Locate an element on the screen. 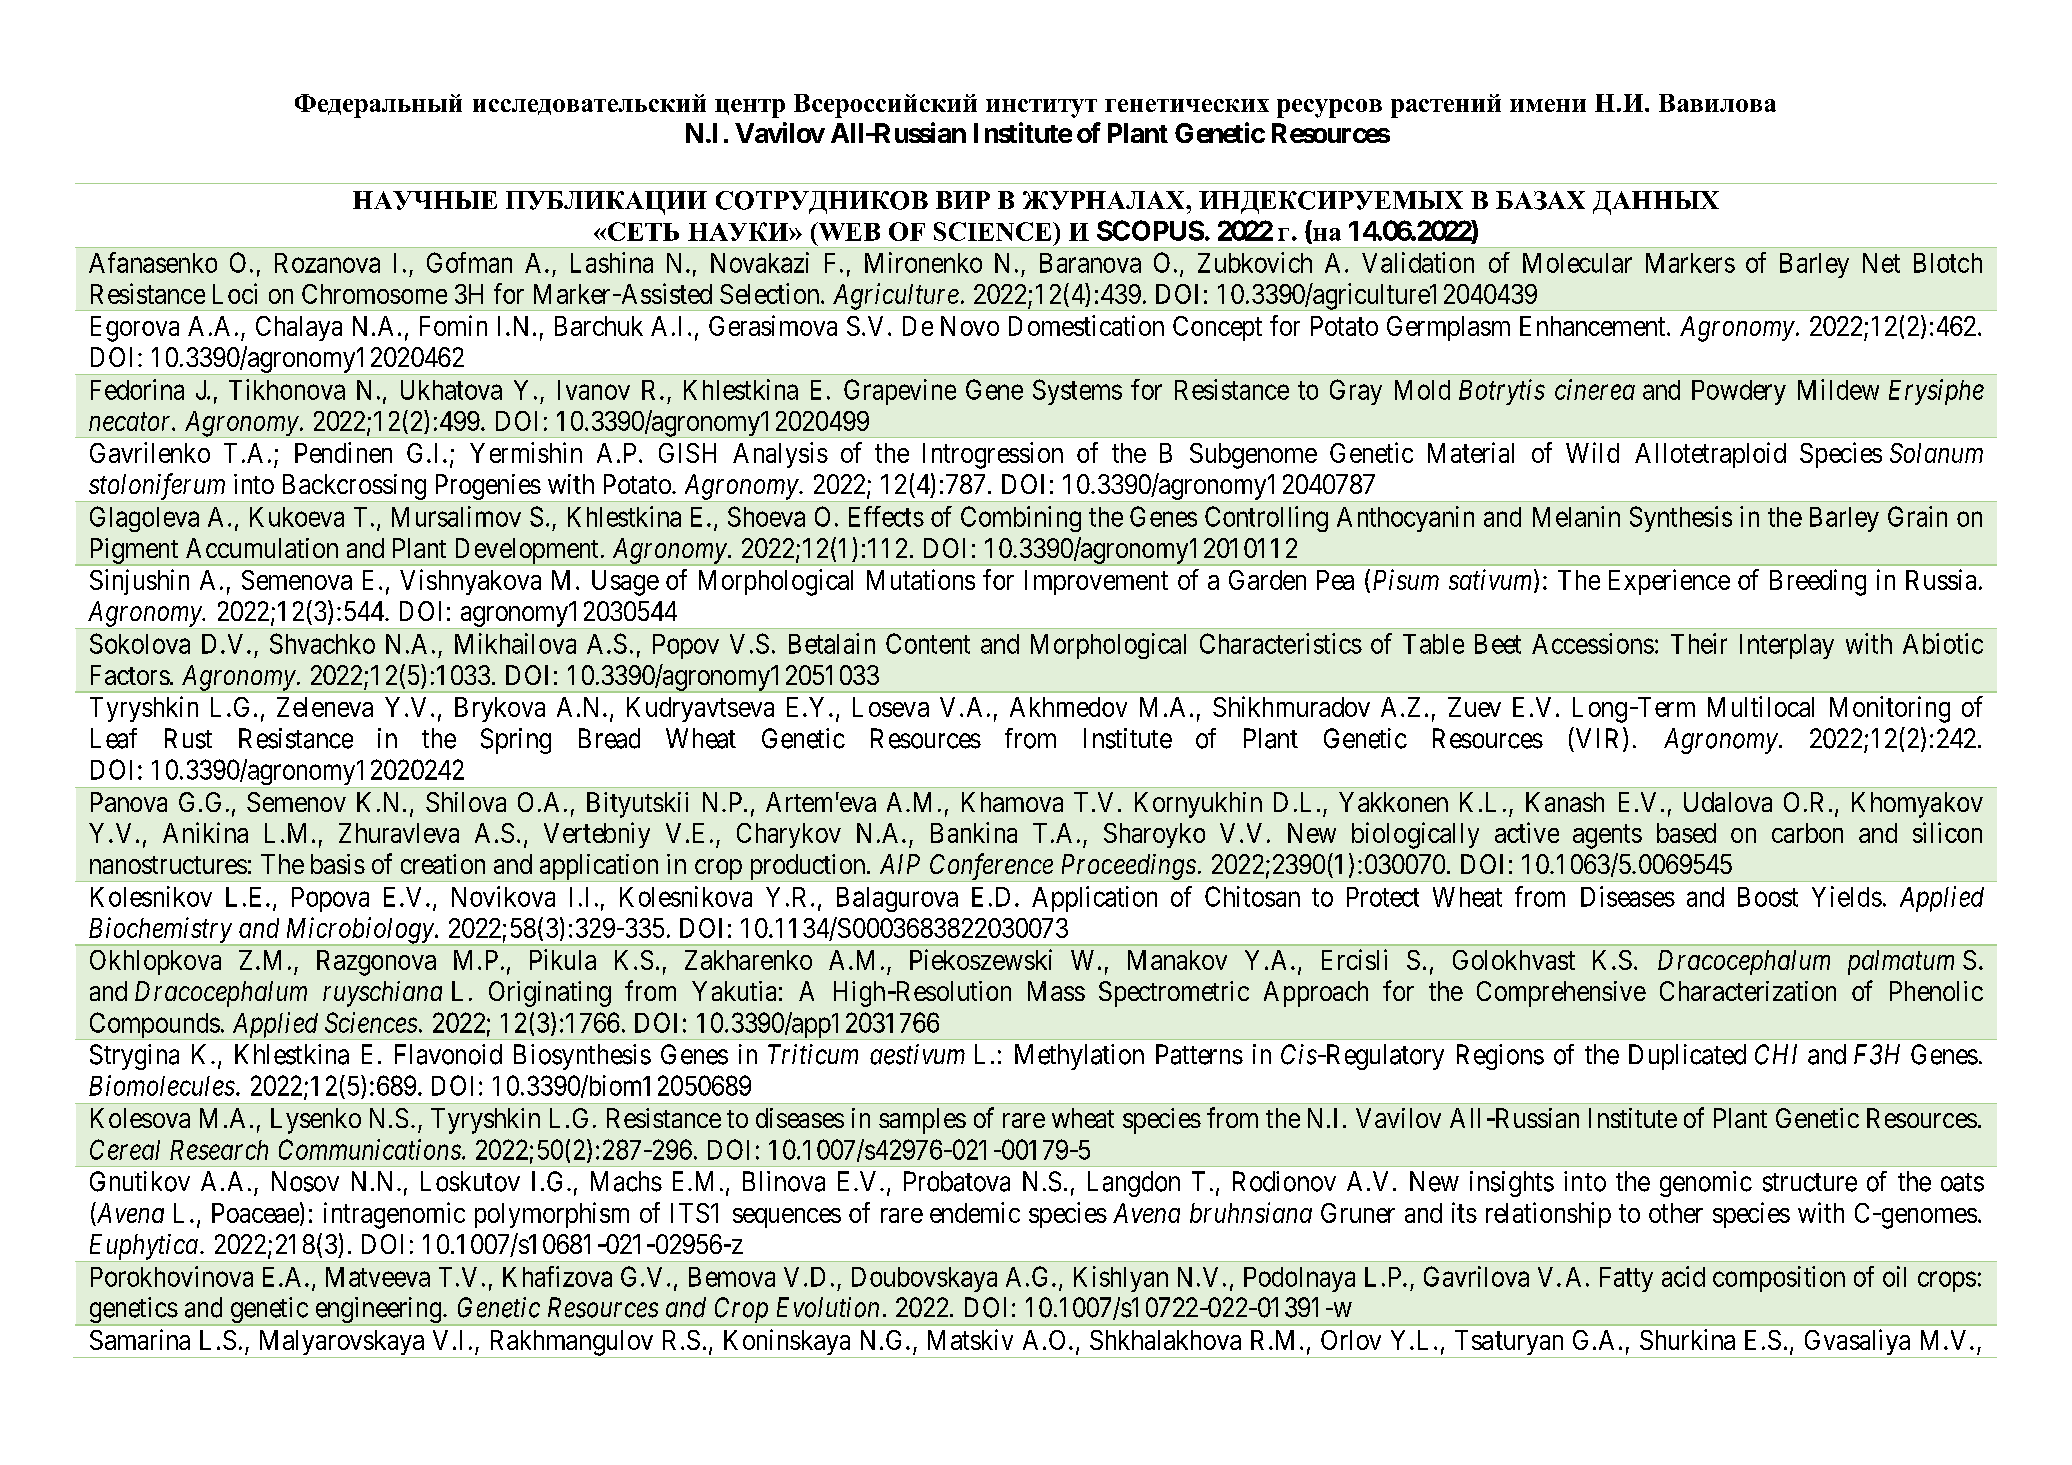 The height and width of the screenshot is (1465, 2072). VIR is located at coordinates (1600, 739).
